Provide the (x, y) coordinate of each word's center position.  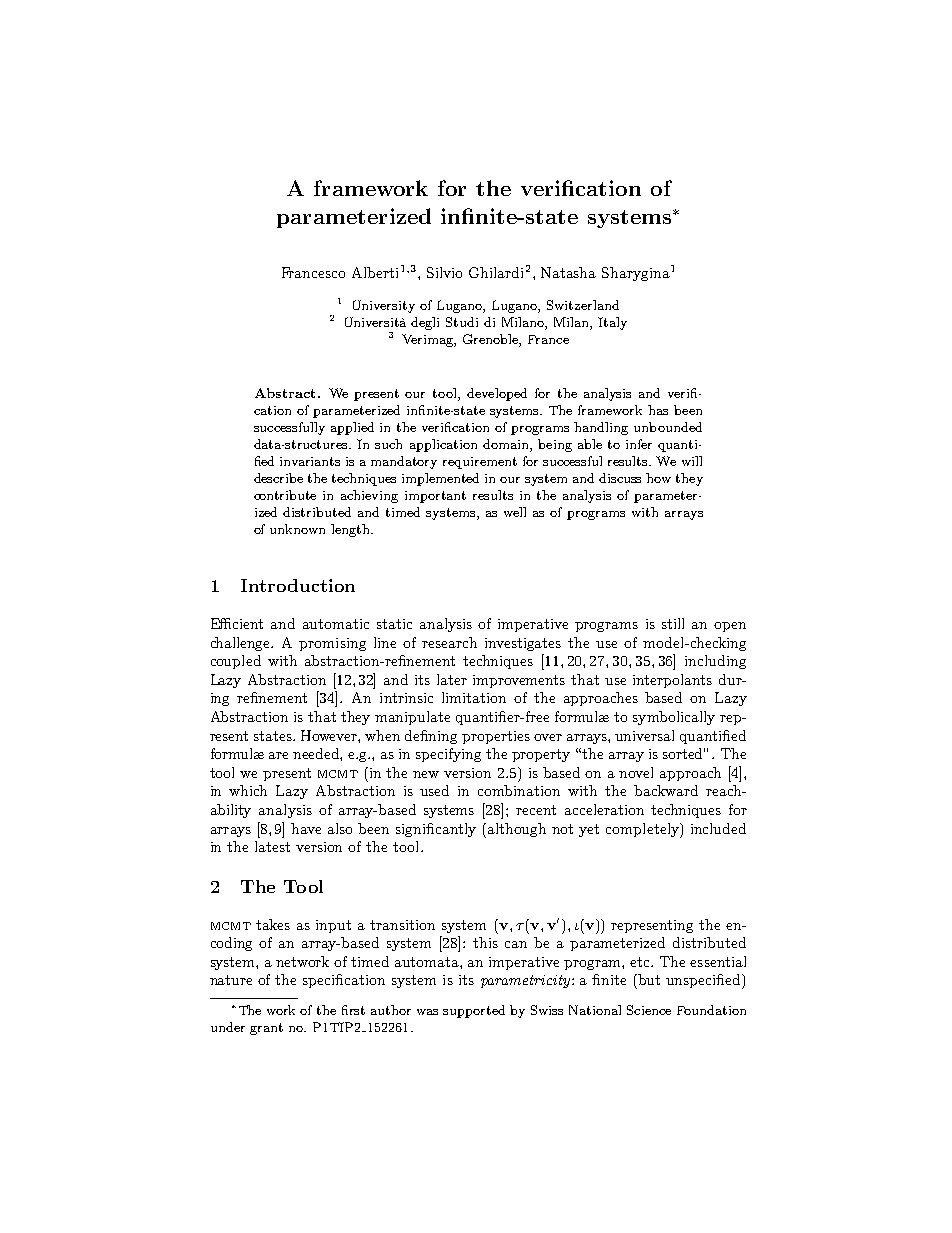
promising (332, 644)
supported (474, 1011)
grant (266, 1029)
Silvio (444, 272)
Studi (462, 322)
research (449, 642)
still (673, 623)
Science (649, 1010)
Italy (612, 323)
